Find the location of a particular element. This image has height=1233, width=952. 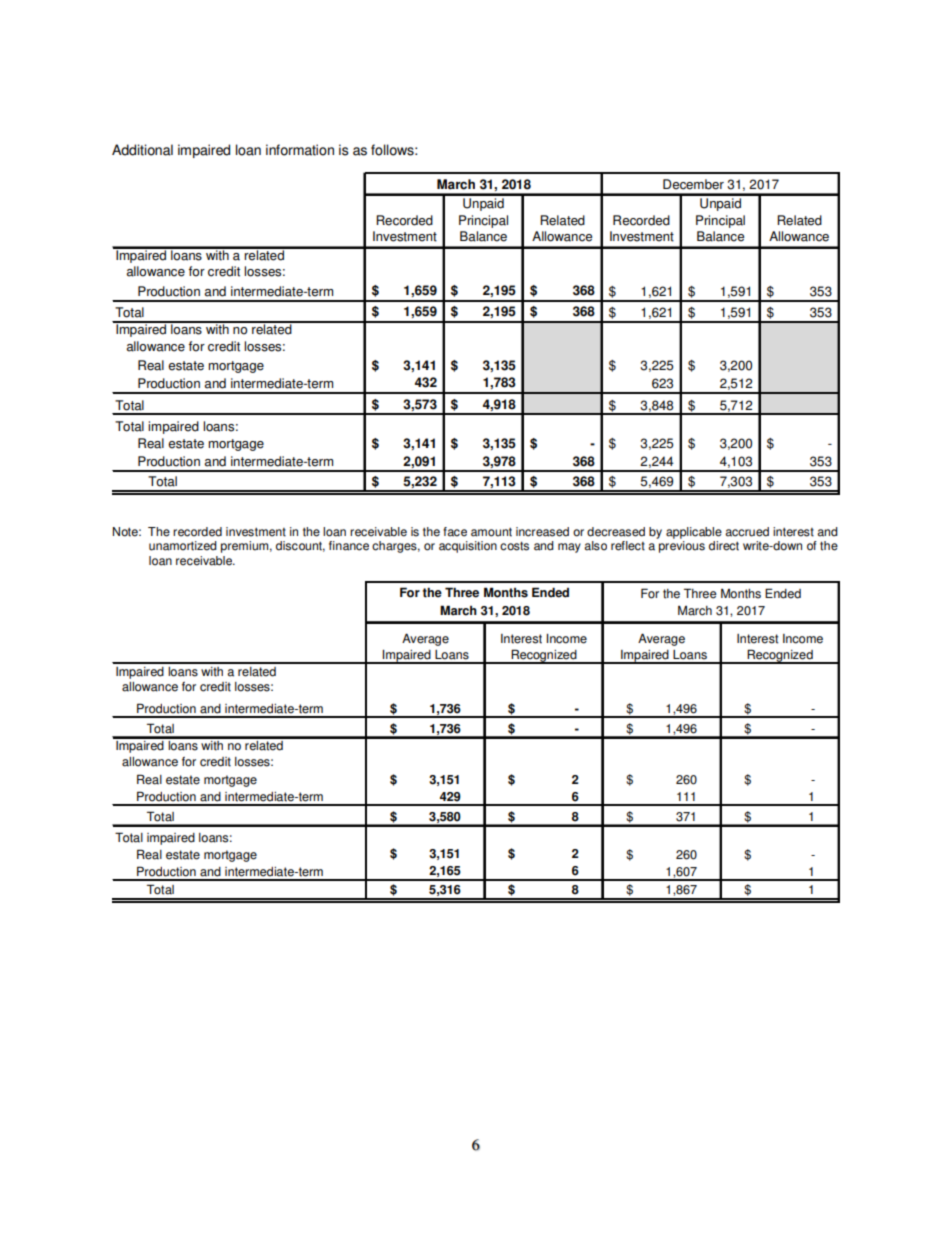

December is located at coordinates (693, 184).
